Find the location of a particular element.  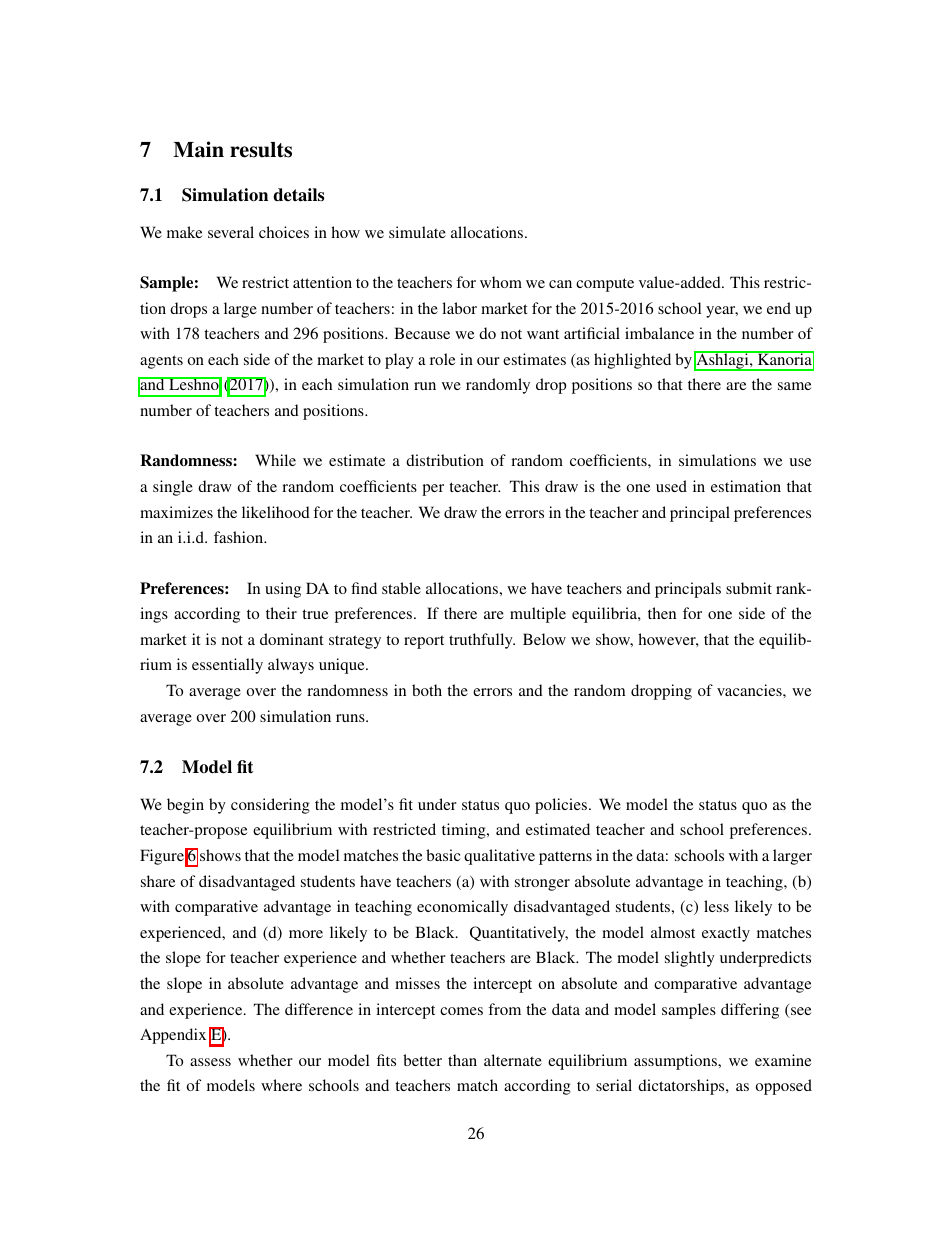

assess is located at coordinates (210, 1062).
